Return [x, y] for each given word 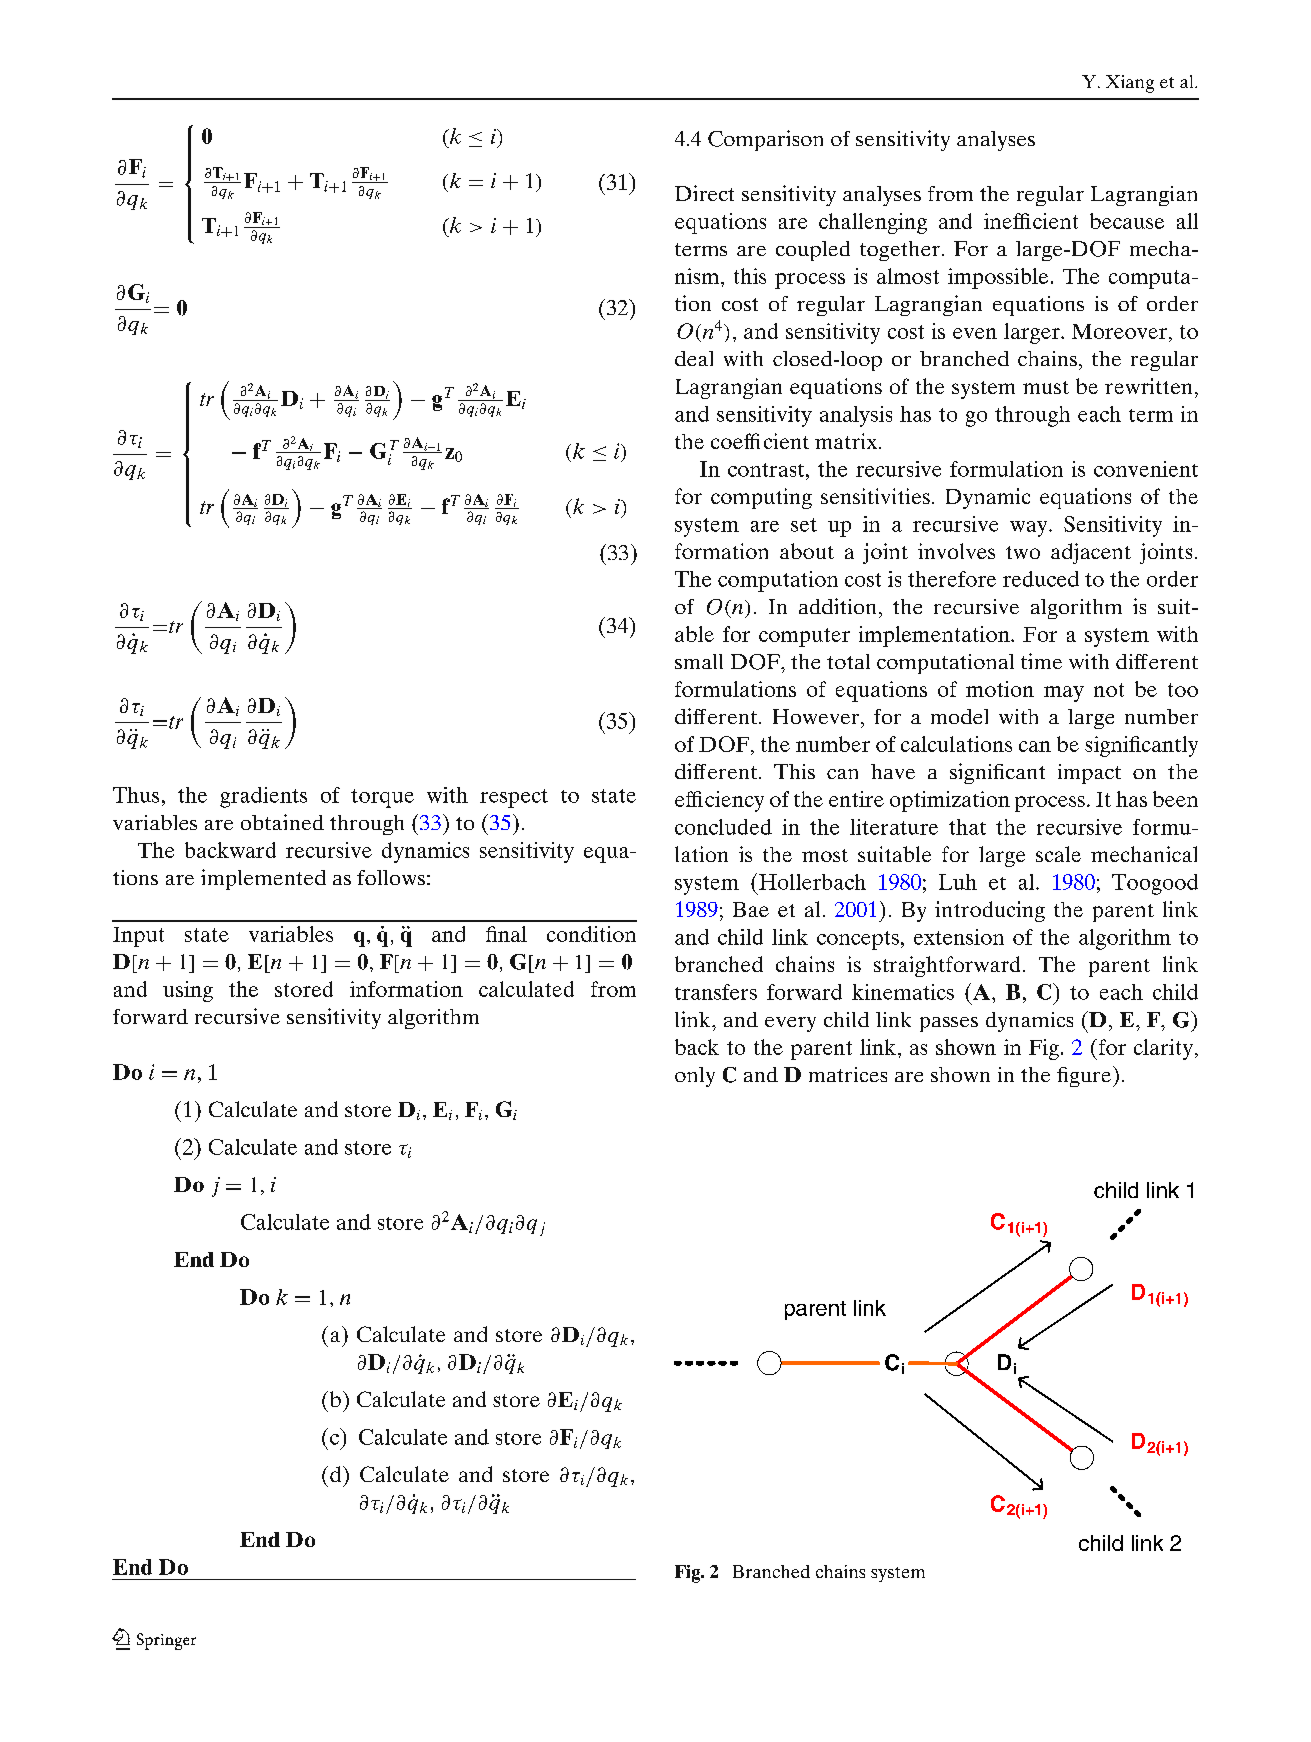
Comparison [765, 140]
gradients [263, 797]
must [1046, 387]
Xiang [1130, 84]
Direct [704, 193]
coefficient [760, 441]
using [188, 991]
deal [694, 358]
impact [1089, 774]
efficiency [719, 801]
